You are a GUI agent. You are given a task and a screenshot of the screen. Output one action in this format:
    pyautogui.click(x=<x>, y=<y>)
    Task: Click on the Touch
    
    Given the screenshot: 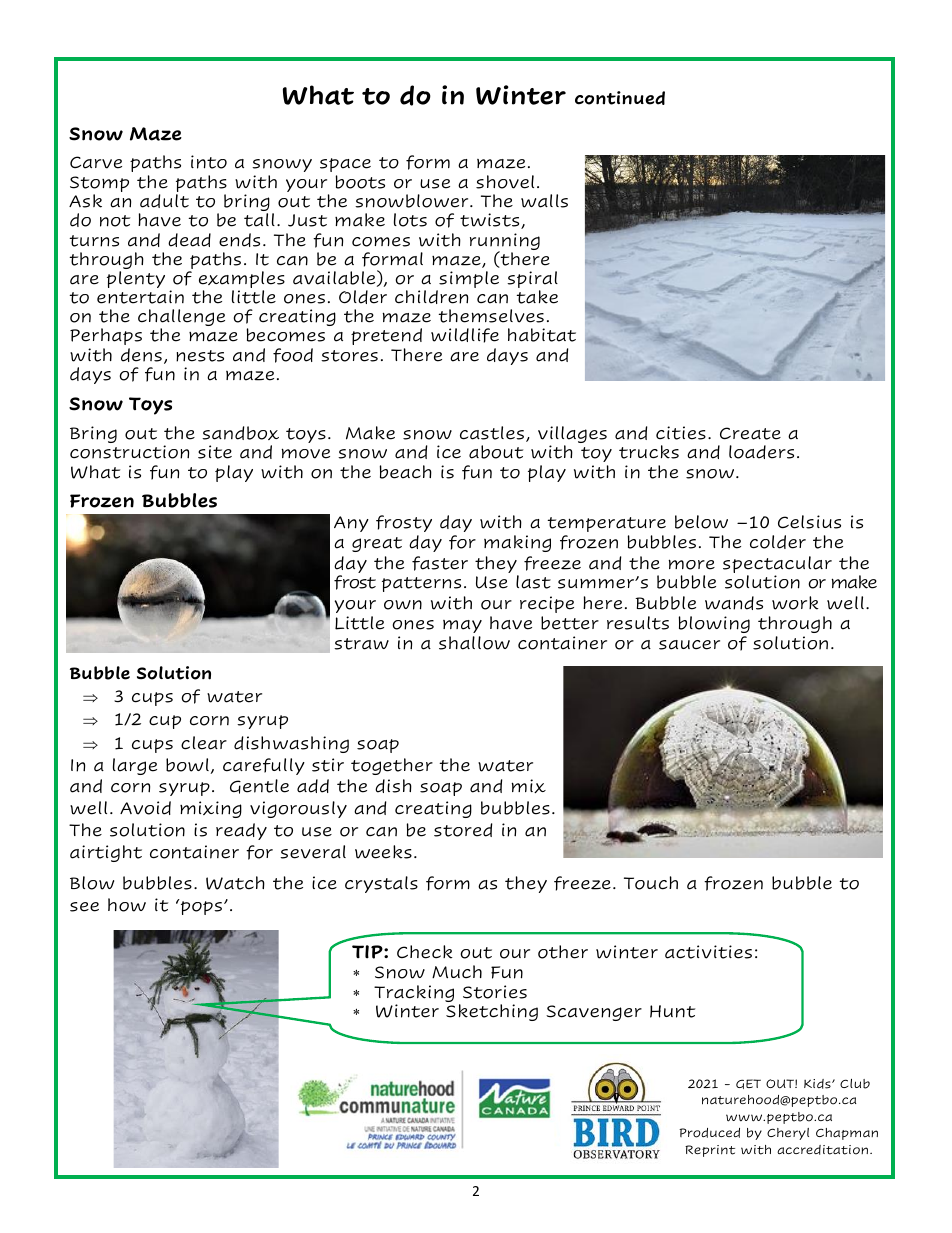 What is the action you would take?
    pyautogui.click(x=651, y=883)
